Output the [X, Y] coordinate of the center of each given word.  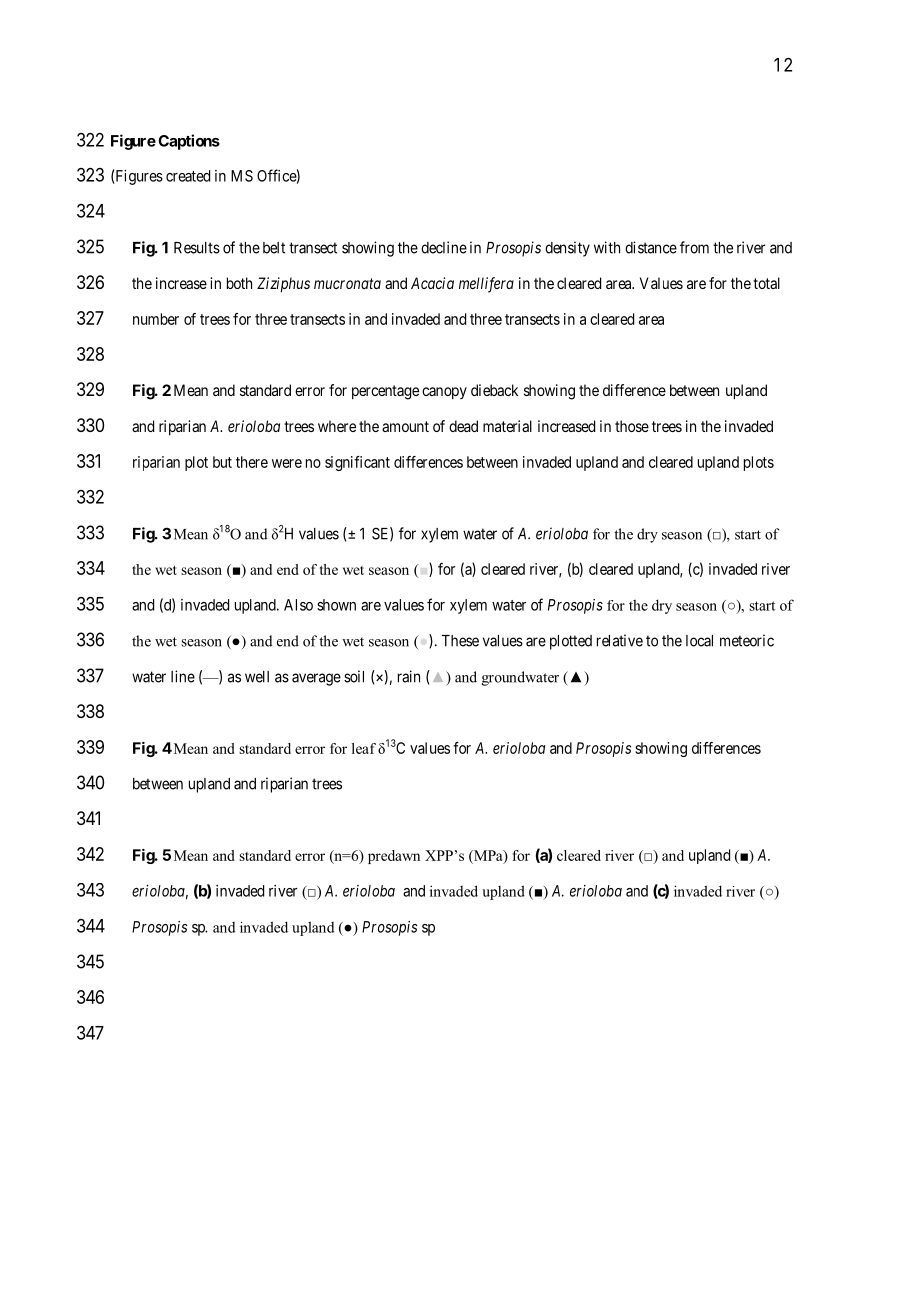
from [694, 247]
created [188, 176]
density [567, 249]
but [222, 462]
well [257, 677]
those [632, 426]
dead [463, 426]
